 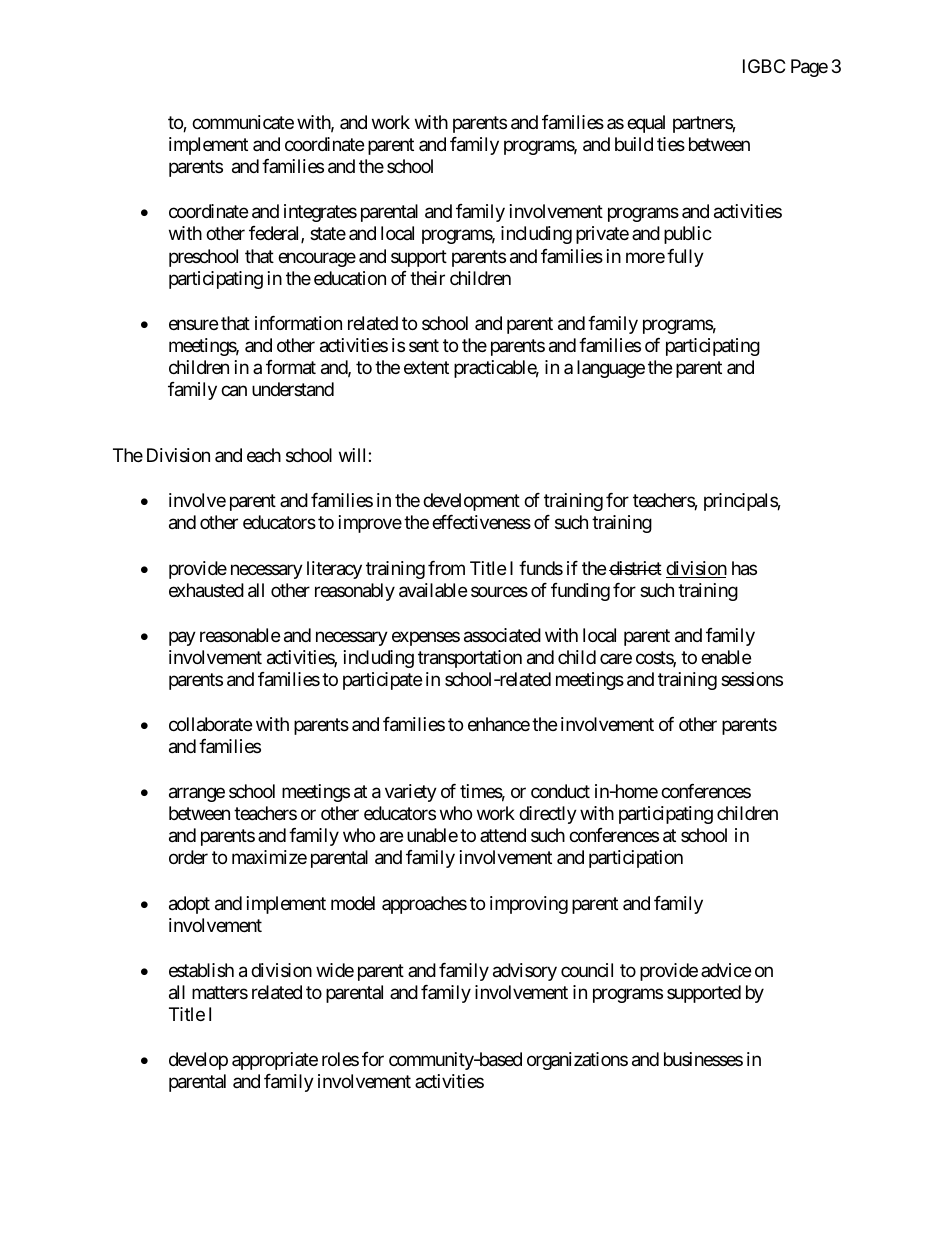 What do you see at coordinates (234, 391) in the page?
I see `can` at bounding box center [234, 391].
